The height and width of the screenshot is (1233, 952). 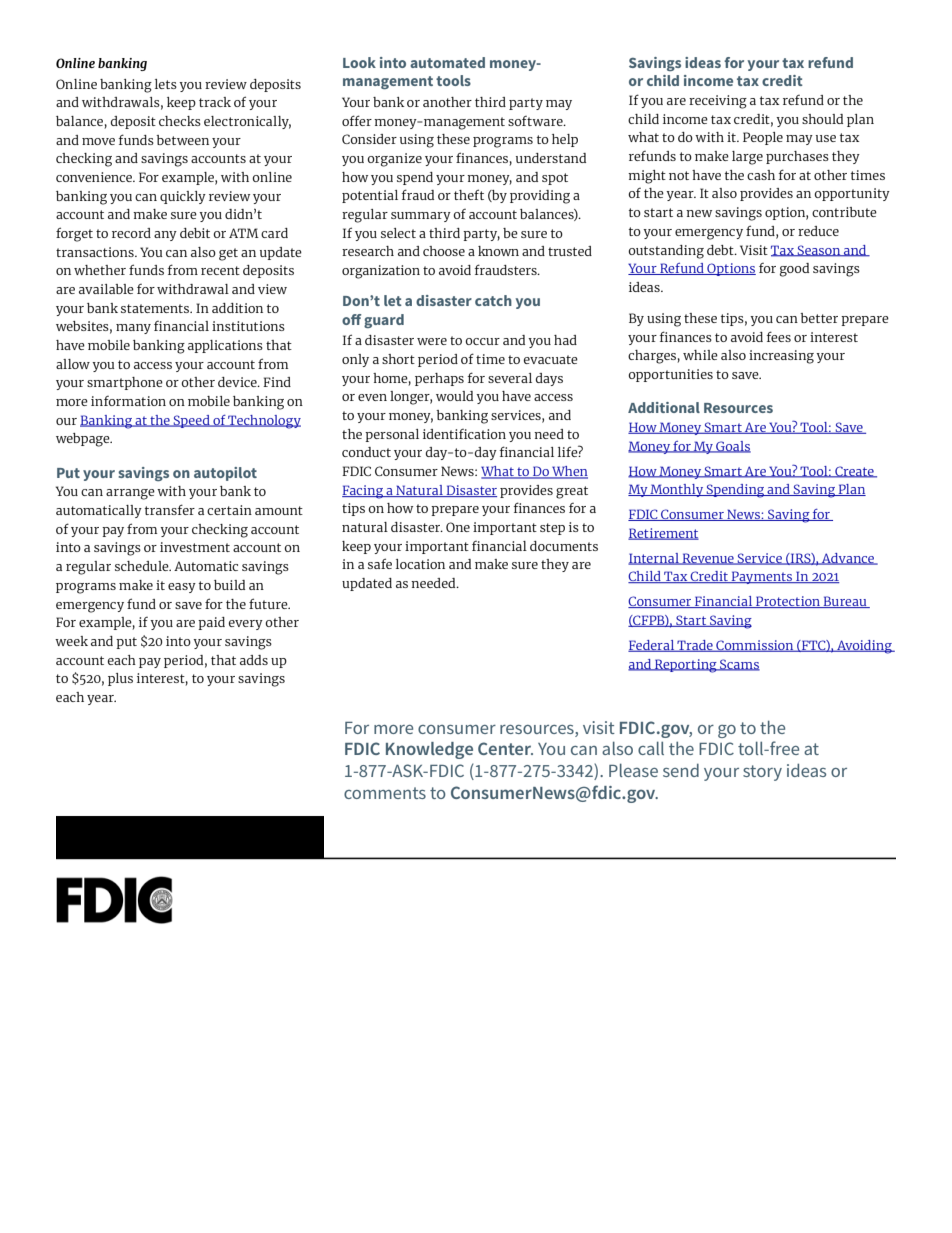 What do you see at coordinates (718, 102) in the screenshot?
I see `receiving` at bounding box center [718, 102].
